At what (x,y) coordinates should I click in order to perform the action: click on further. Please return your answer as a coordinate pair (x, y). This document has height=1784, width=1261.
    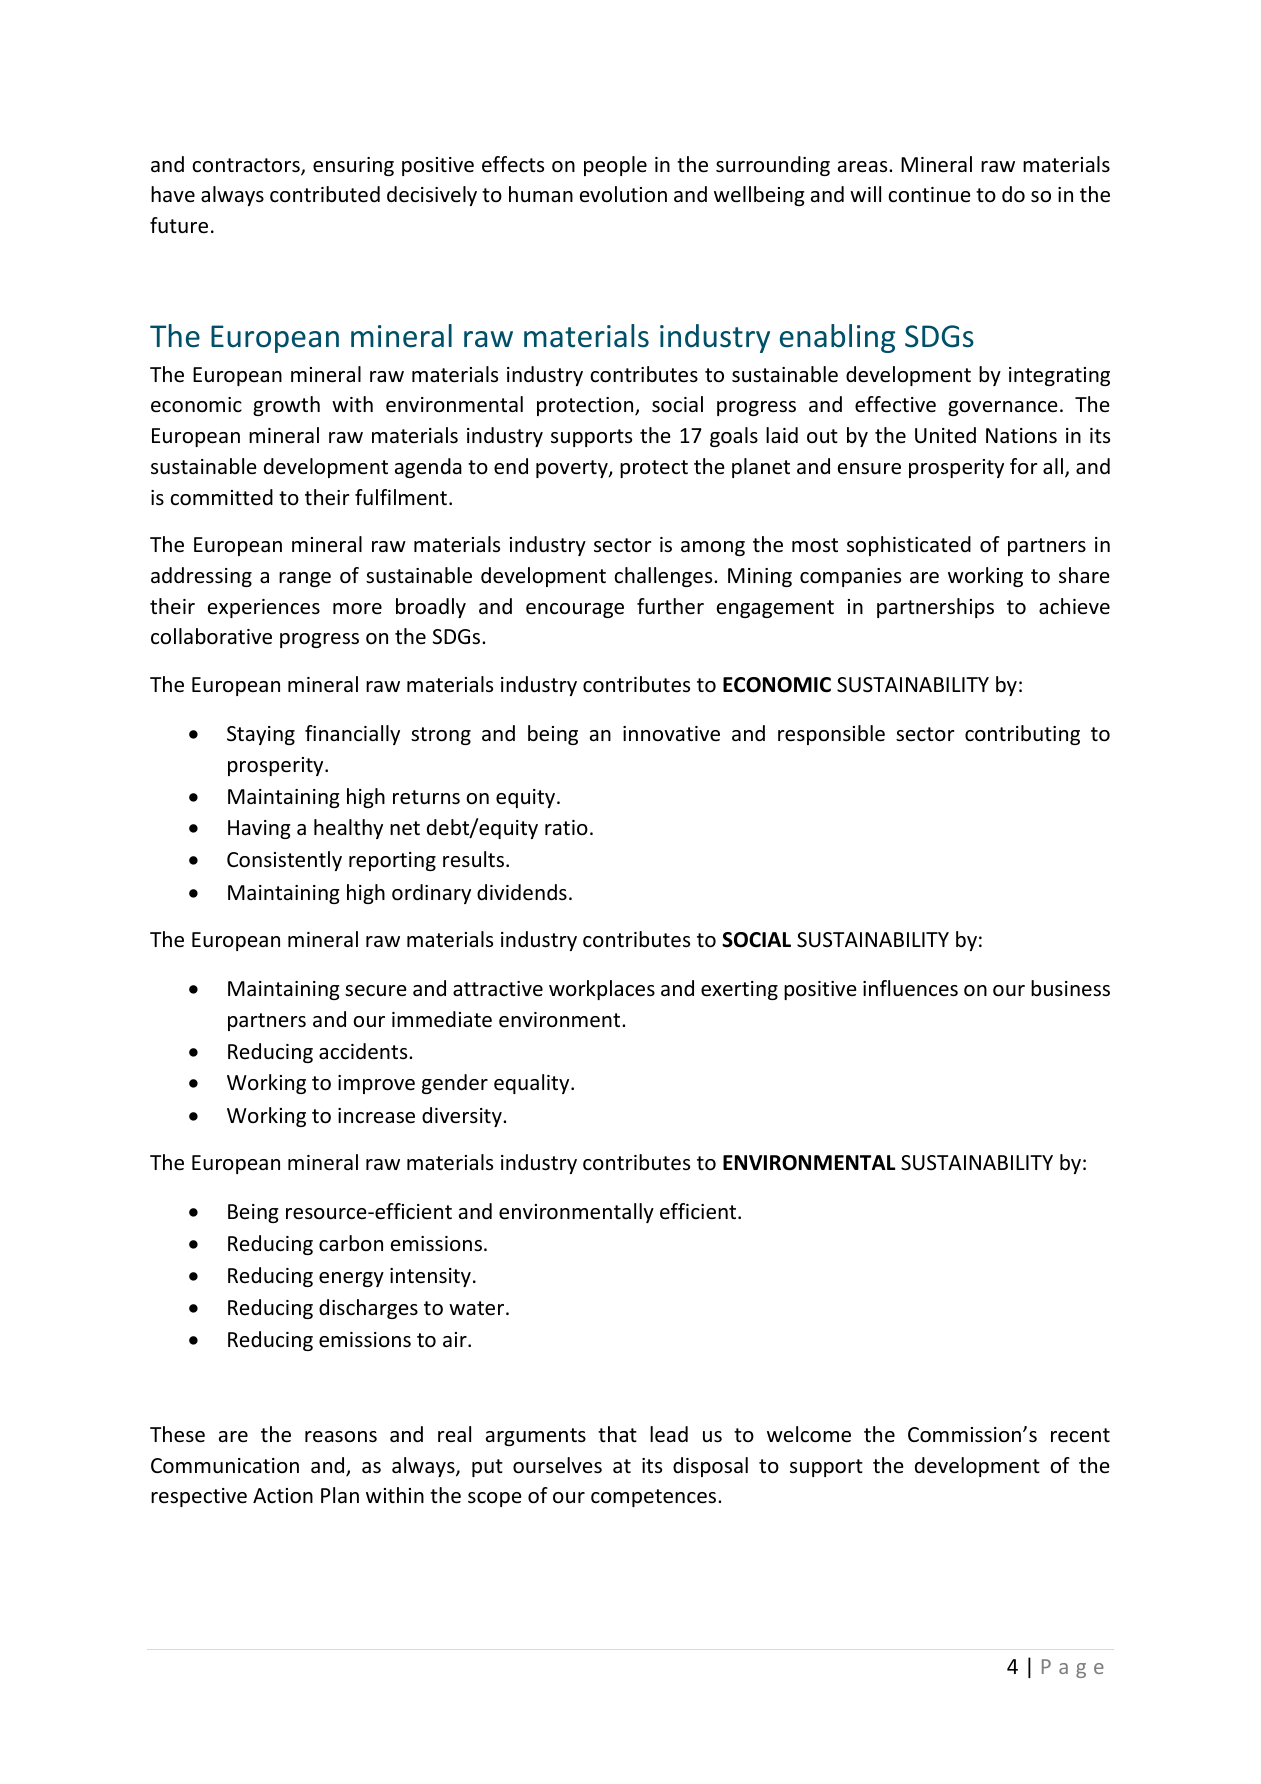
    Looking at the image, I should click on (670, 606).
